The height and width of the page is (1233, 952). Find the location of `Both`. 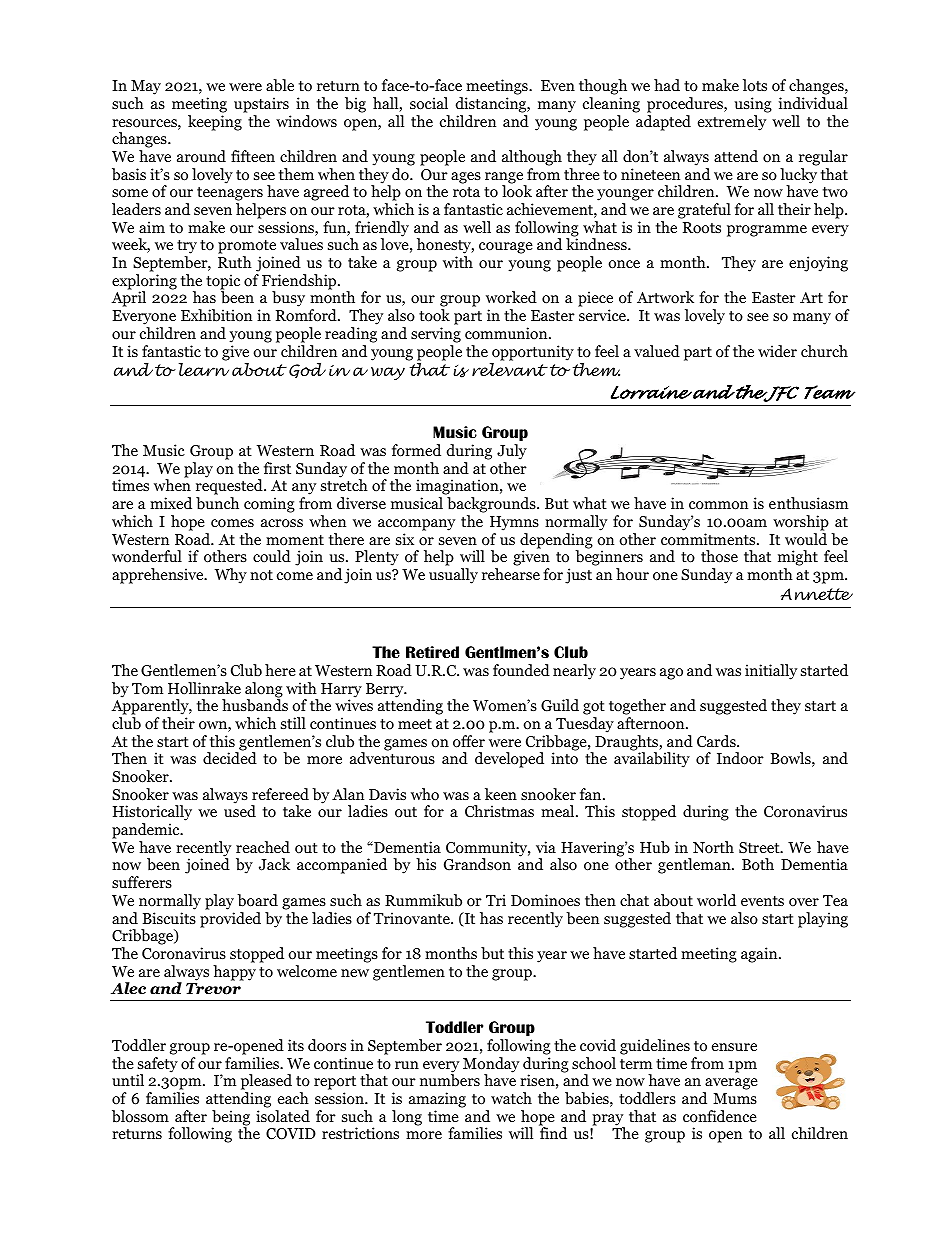

Both is located at coordinates (758, 864).
